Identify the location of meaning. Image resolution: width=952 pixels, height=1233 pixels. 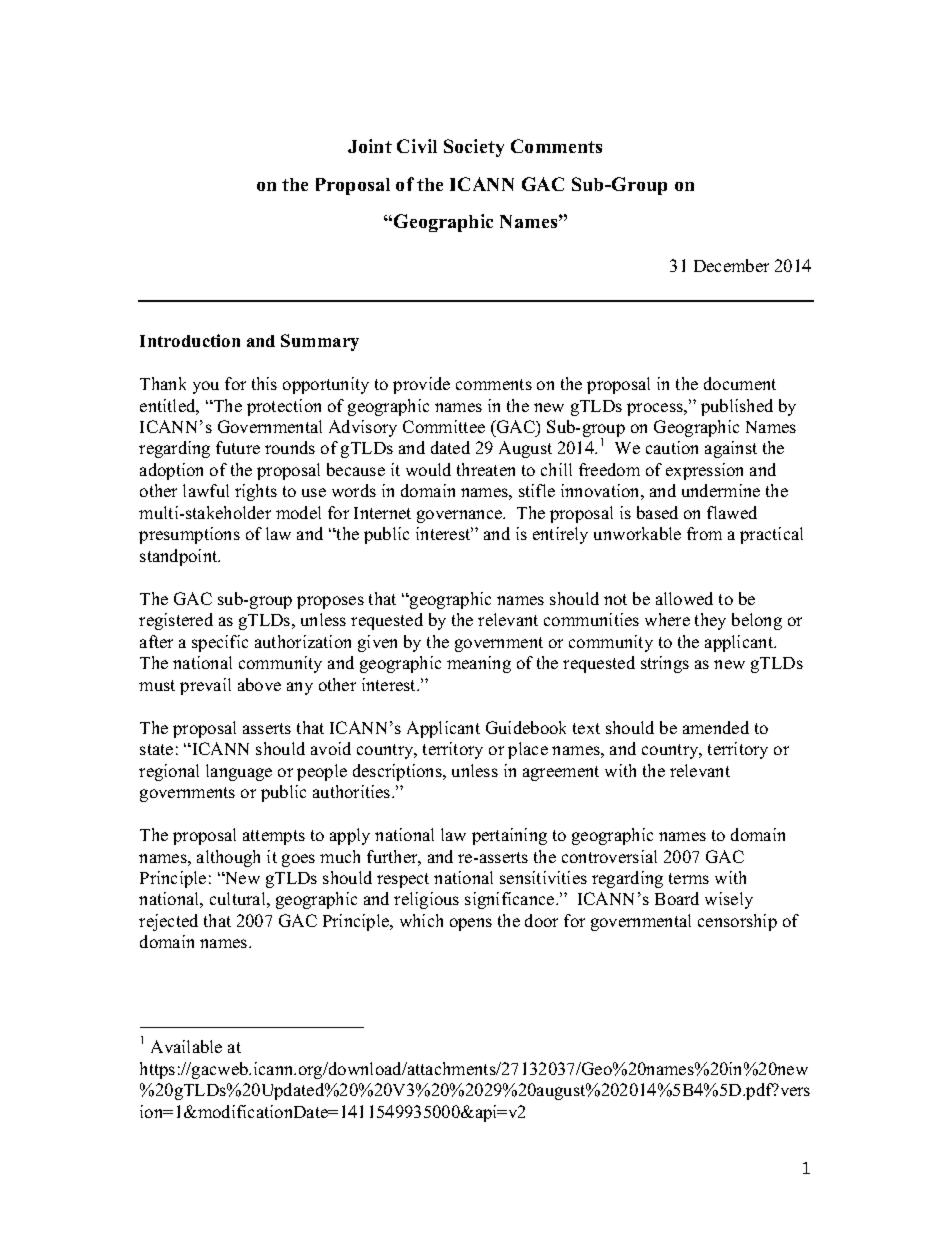
(479, 664).
